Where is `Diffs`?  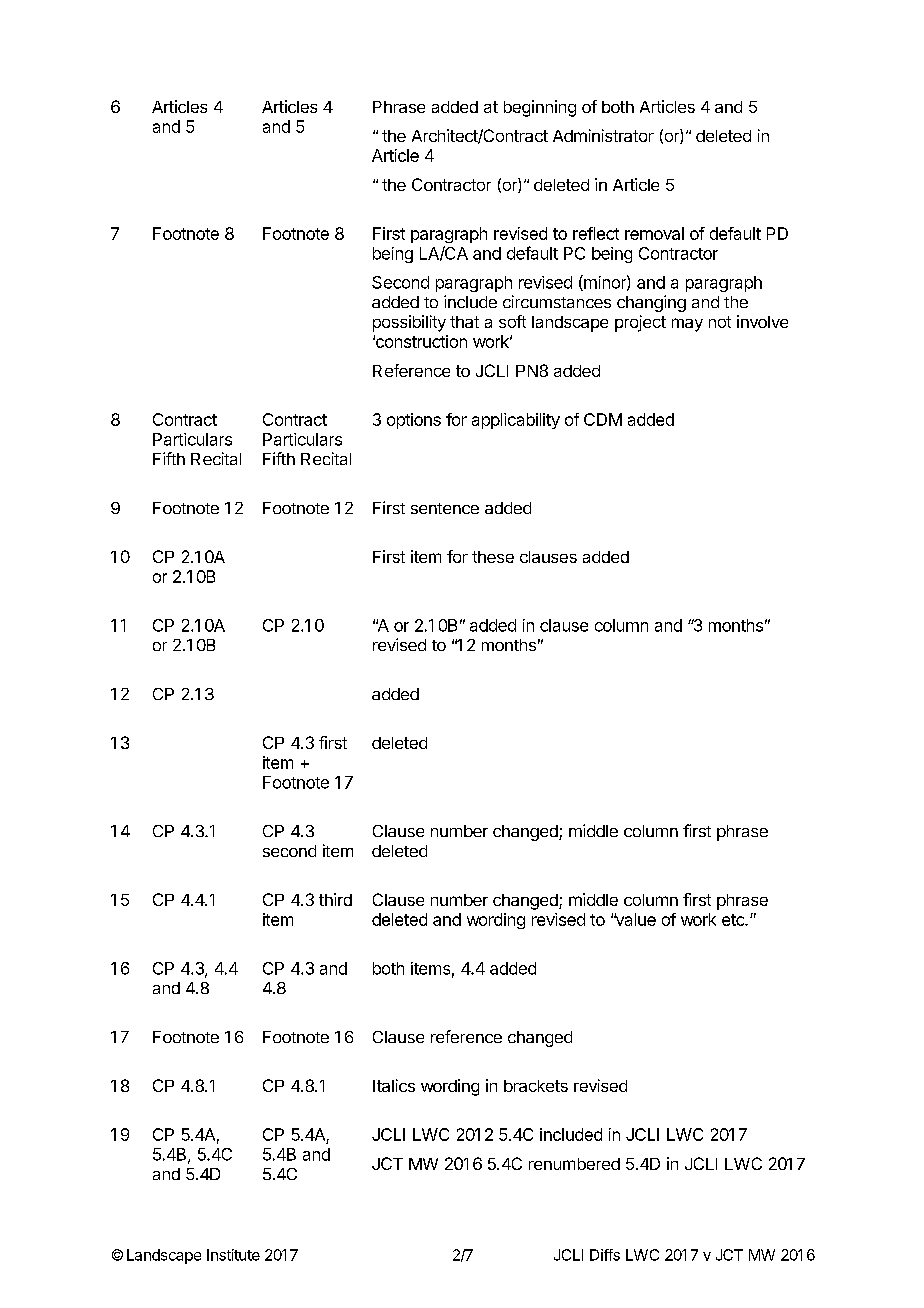 Diffs is located at coordinates (605, 1255).
